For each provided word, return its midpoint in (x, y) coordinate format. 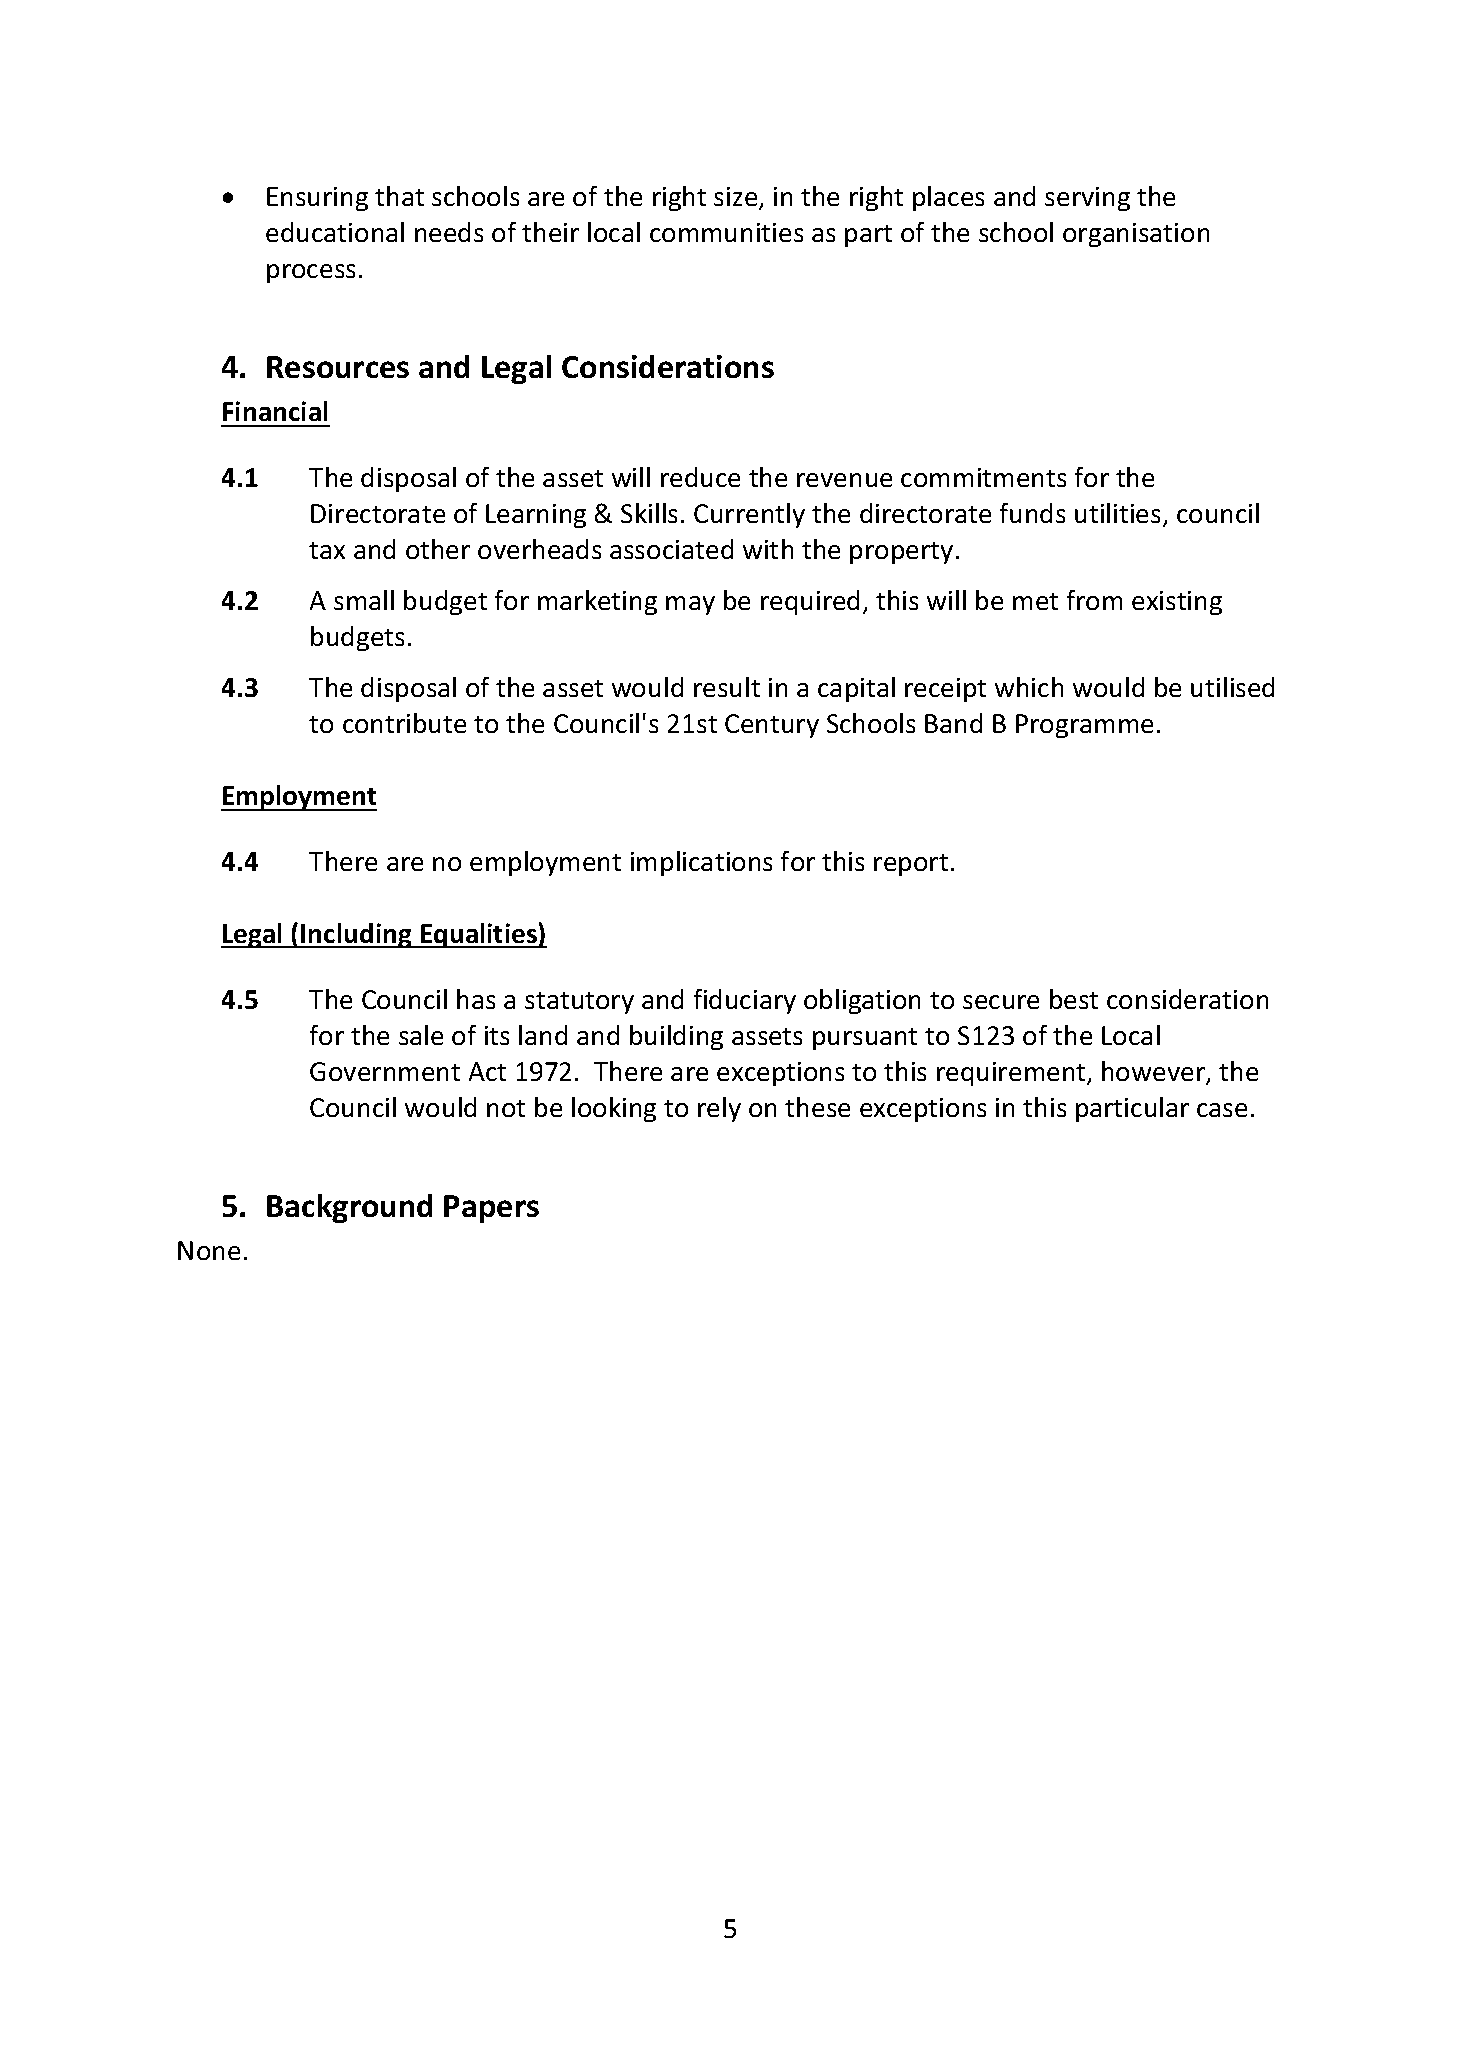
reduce (700, 477)
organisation (1136, 235)
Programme (1084, 726)
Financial (275, 411)
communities (726, 232)
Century (772, 726)
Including (356, 935)
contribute (404, 723)
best (1074, 999)
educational (335, 232)
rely (719, 1109)
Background (349, 1208)
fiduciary (745, 1001)
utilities (1119, 514)
